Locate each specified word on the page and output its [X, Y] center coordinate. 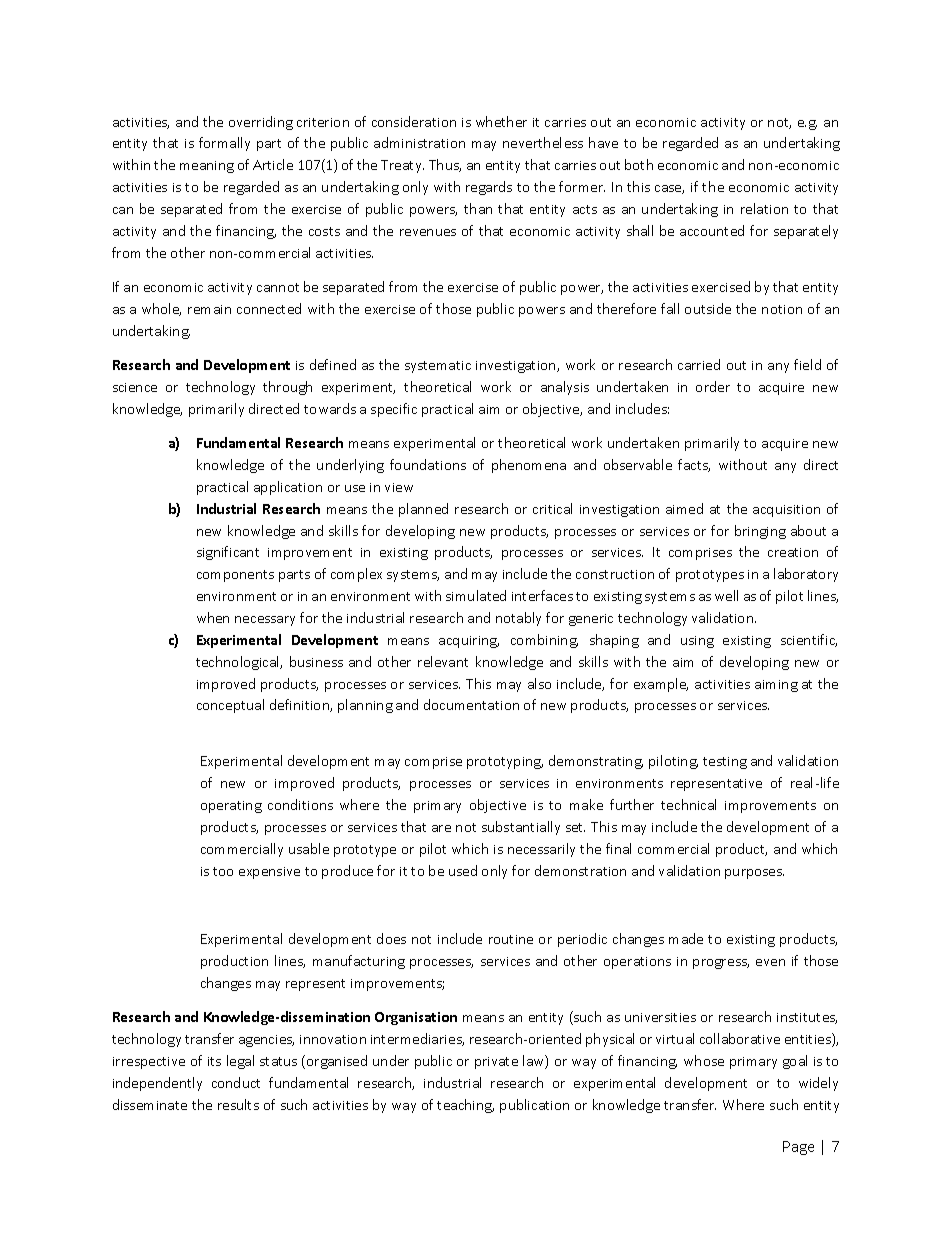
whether [501, 121]
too [223, 871]
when [213, 617]
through [287, 388]
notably [518, 619]
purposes [754, 874]
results [238, 1104]
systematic [438, 367]
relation [764, 208]
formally [224, 144]
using [697, 642]
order [713, 386]
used [463, 870]
